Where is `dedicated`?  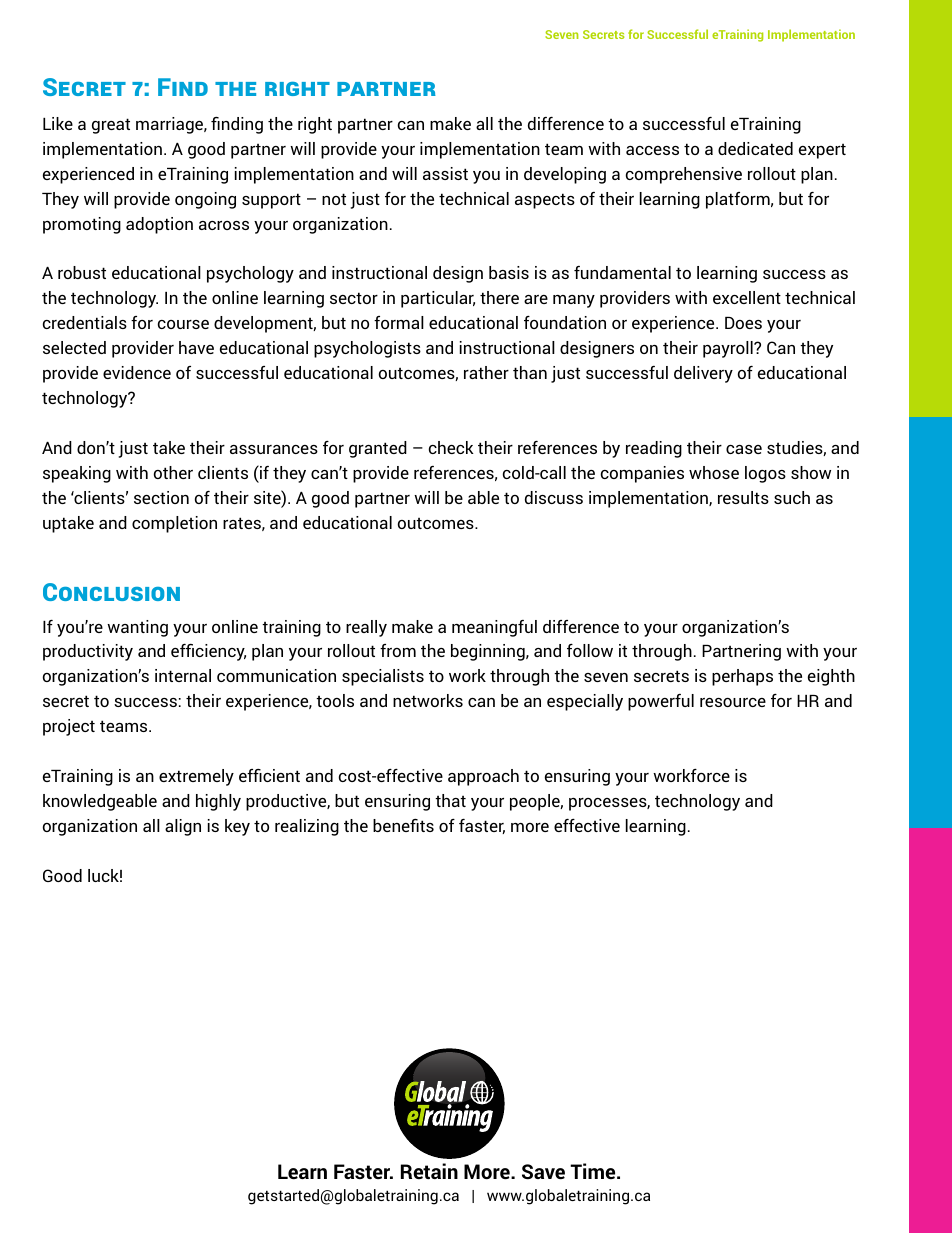 dedicated is located at coordinates (755, 148).
